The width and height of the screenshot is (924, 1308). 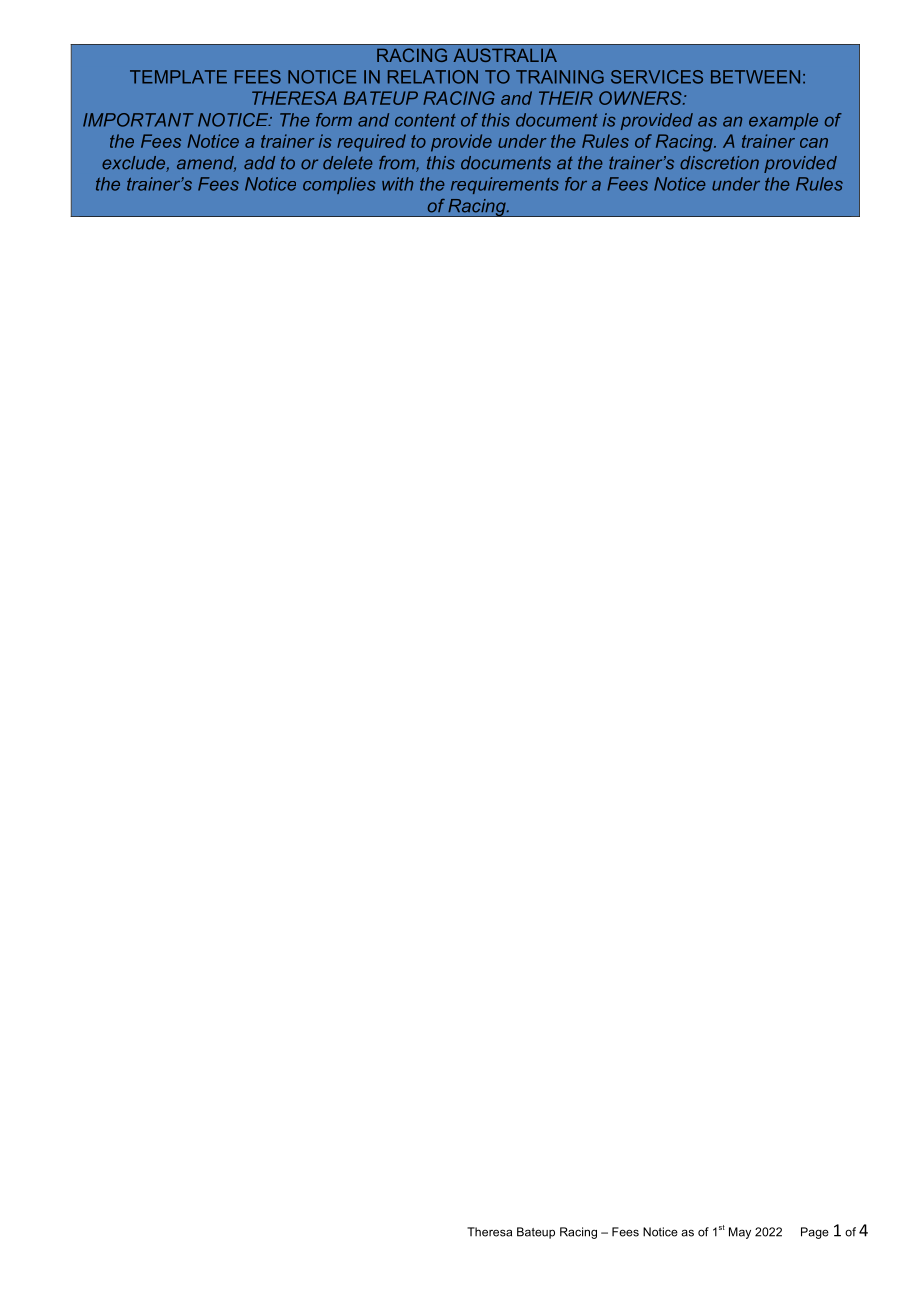 What do you see at coordinates (178, 77) in the screenshot?
I see `TEMPLATE` at bounding box center [178, 77].
